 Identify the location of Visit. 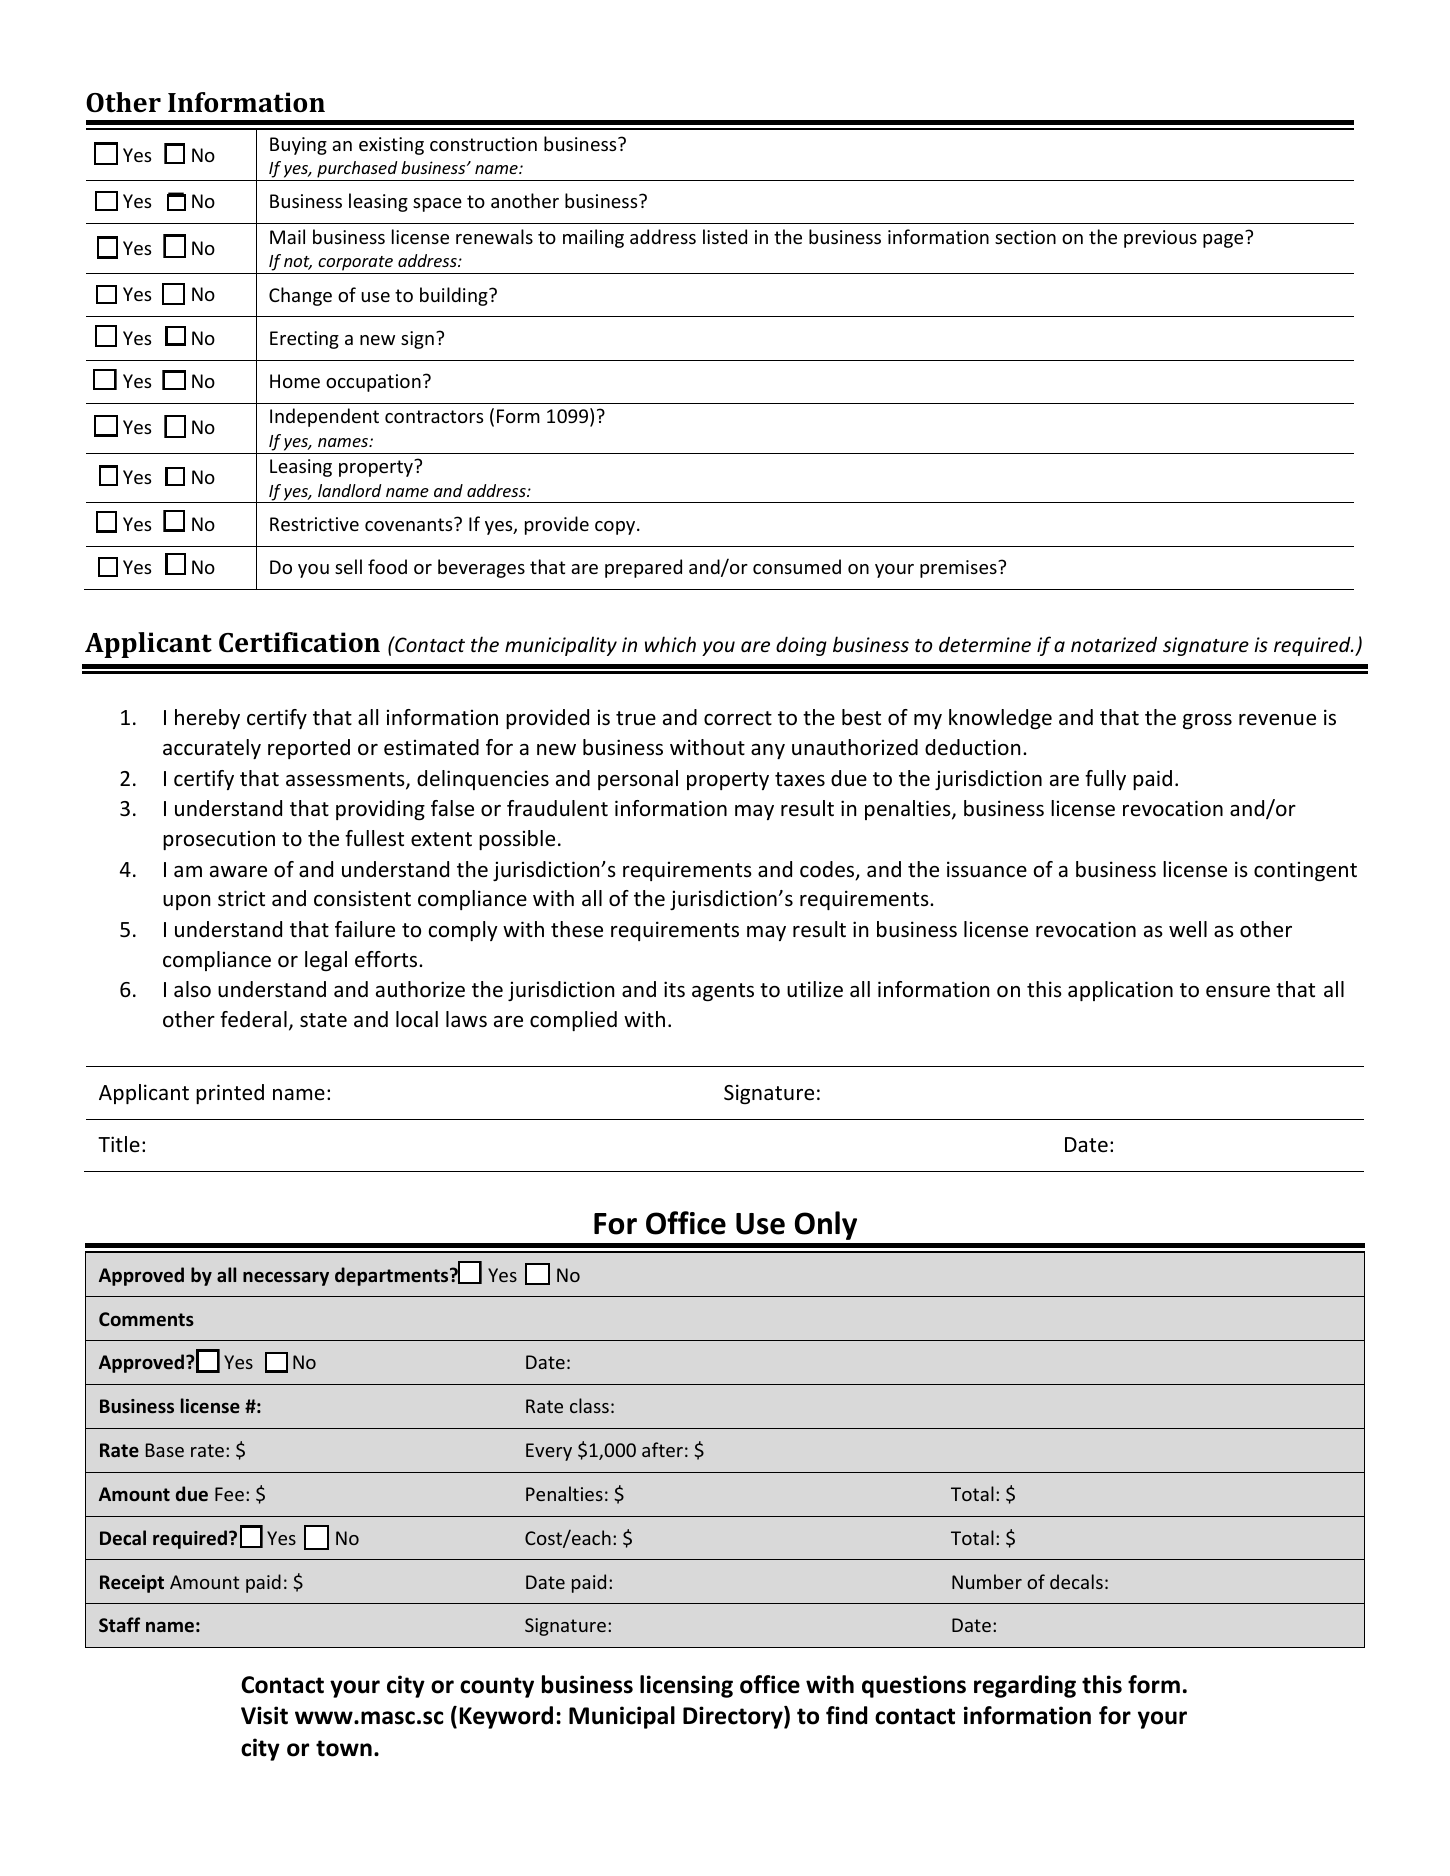
(264, 1715).
